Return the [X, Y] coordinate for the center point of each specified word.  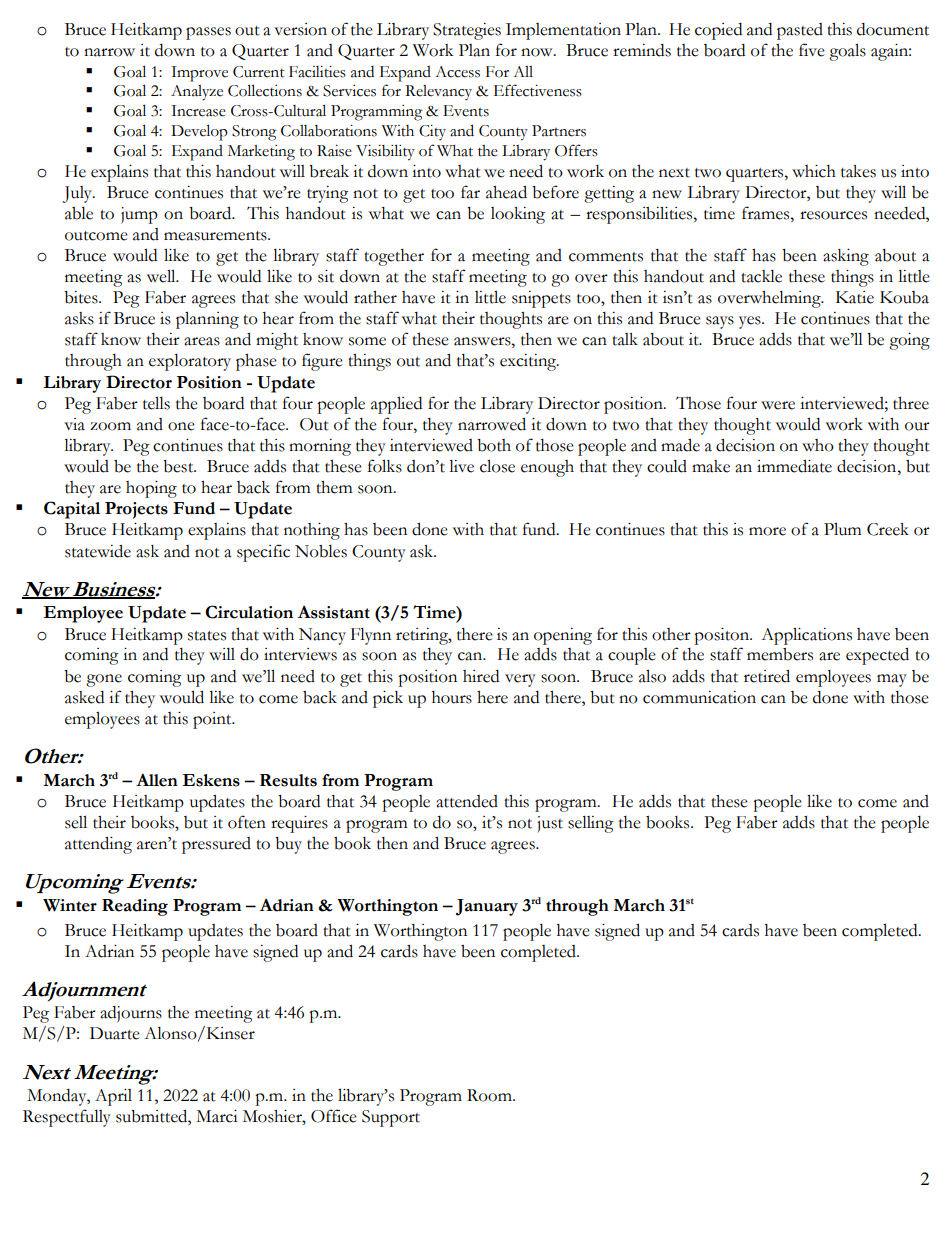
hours [452, 697]
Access [457, 72]
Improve [199, 74]
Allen [157, 780]
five [812, 50]
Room [490, 1095]
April [113, 1097]
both [494, 445]
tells [156, 403]
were [778, 405]
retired [767, 676]
